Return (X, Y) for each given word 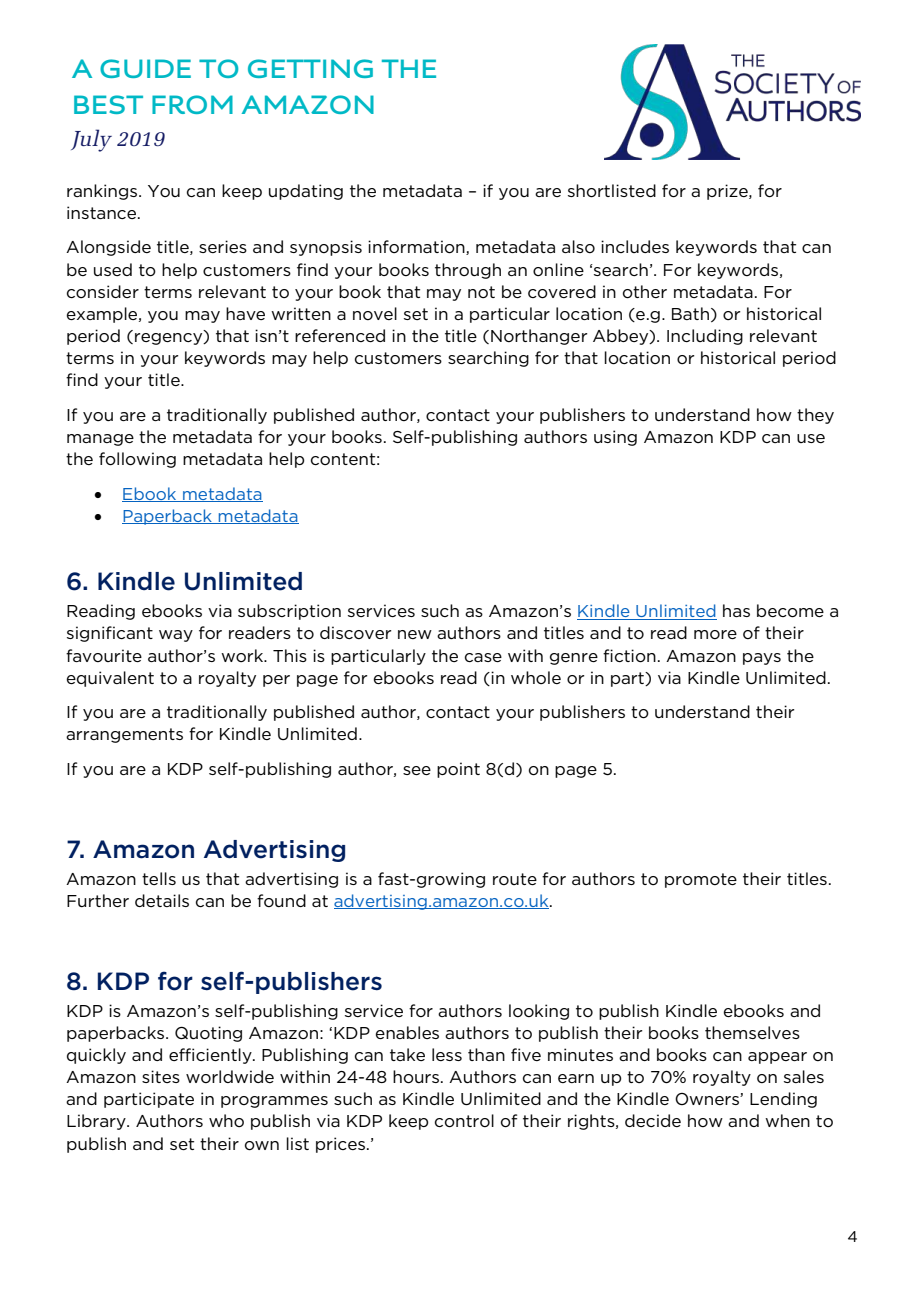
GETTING (310, 68)
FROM (192, 104)
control (464, 1121)
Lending (783, 1100)
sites (161, 1076)
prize (728, 192)
